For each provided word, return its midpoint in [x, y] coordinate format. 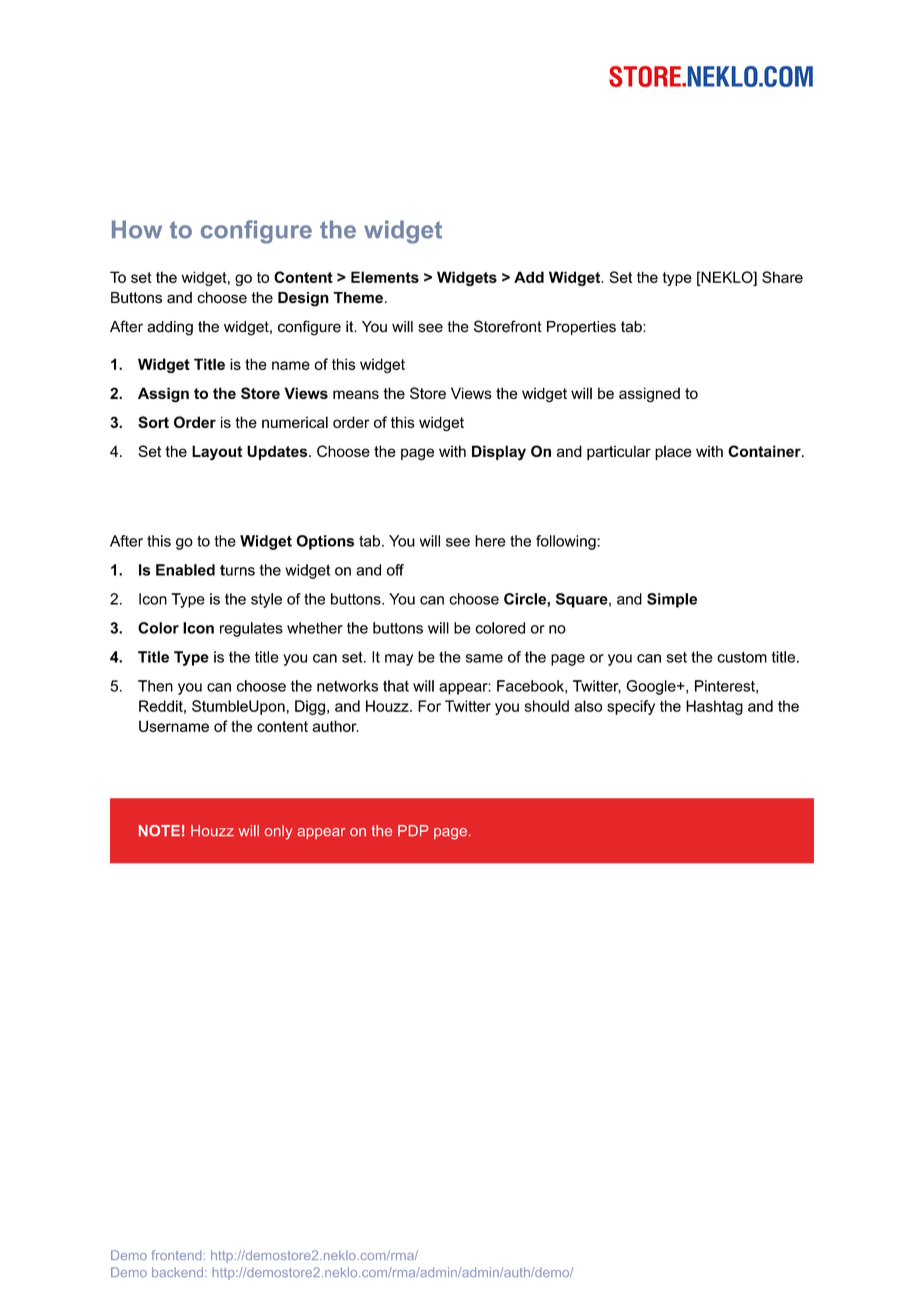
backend [177, 1272]
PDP [413, 830]
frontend [176, 1255]
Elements [385, 277]
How [137, 229]
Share [782, 277]
